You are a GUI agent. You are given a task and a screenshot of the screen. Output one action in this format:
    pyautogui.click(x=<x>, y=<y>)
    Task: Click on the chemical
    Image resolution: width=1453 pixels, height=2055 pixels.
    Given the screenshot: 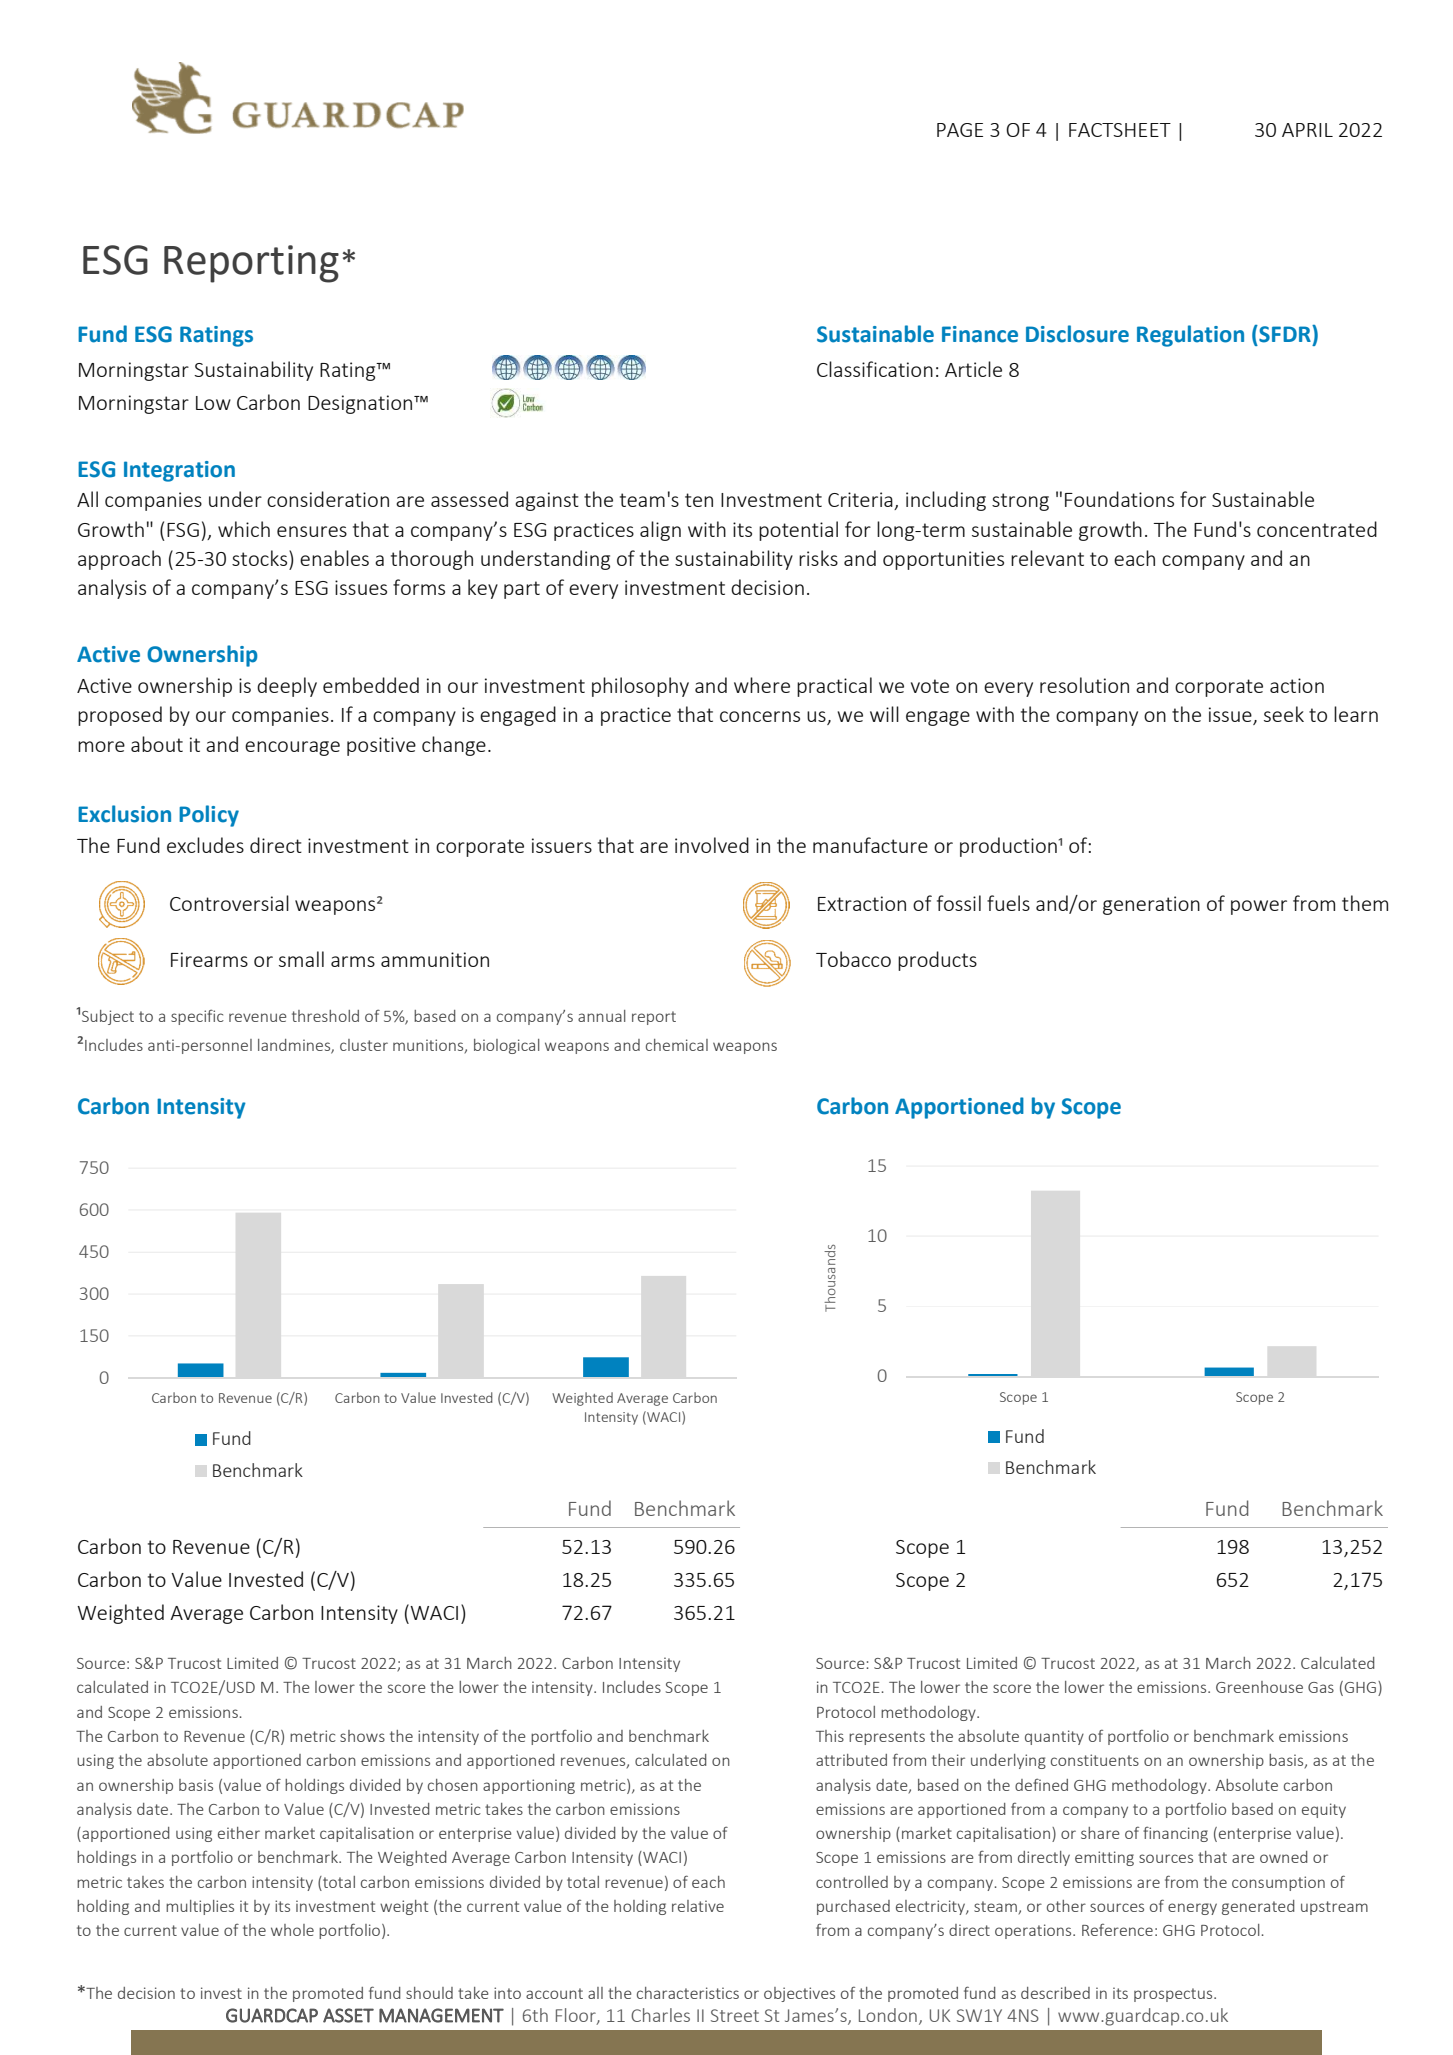 What is the action you would take?
    pyautogui.click(x=677, y=1045)
